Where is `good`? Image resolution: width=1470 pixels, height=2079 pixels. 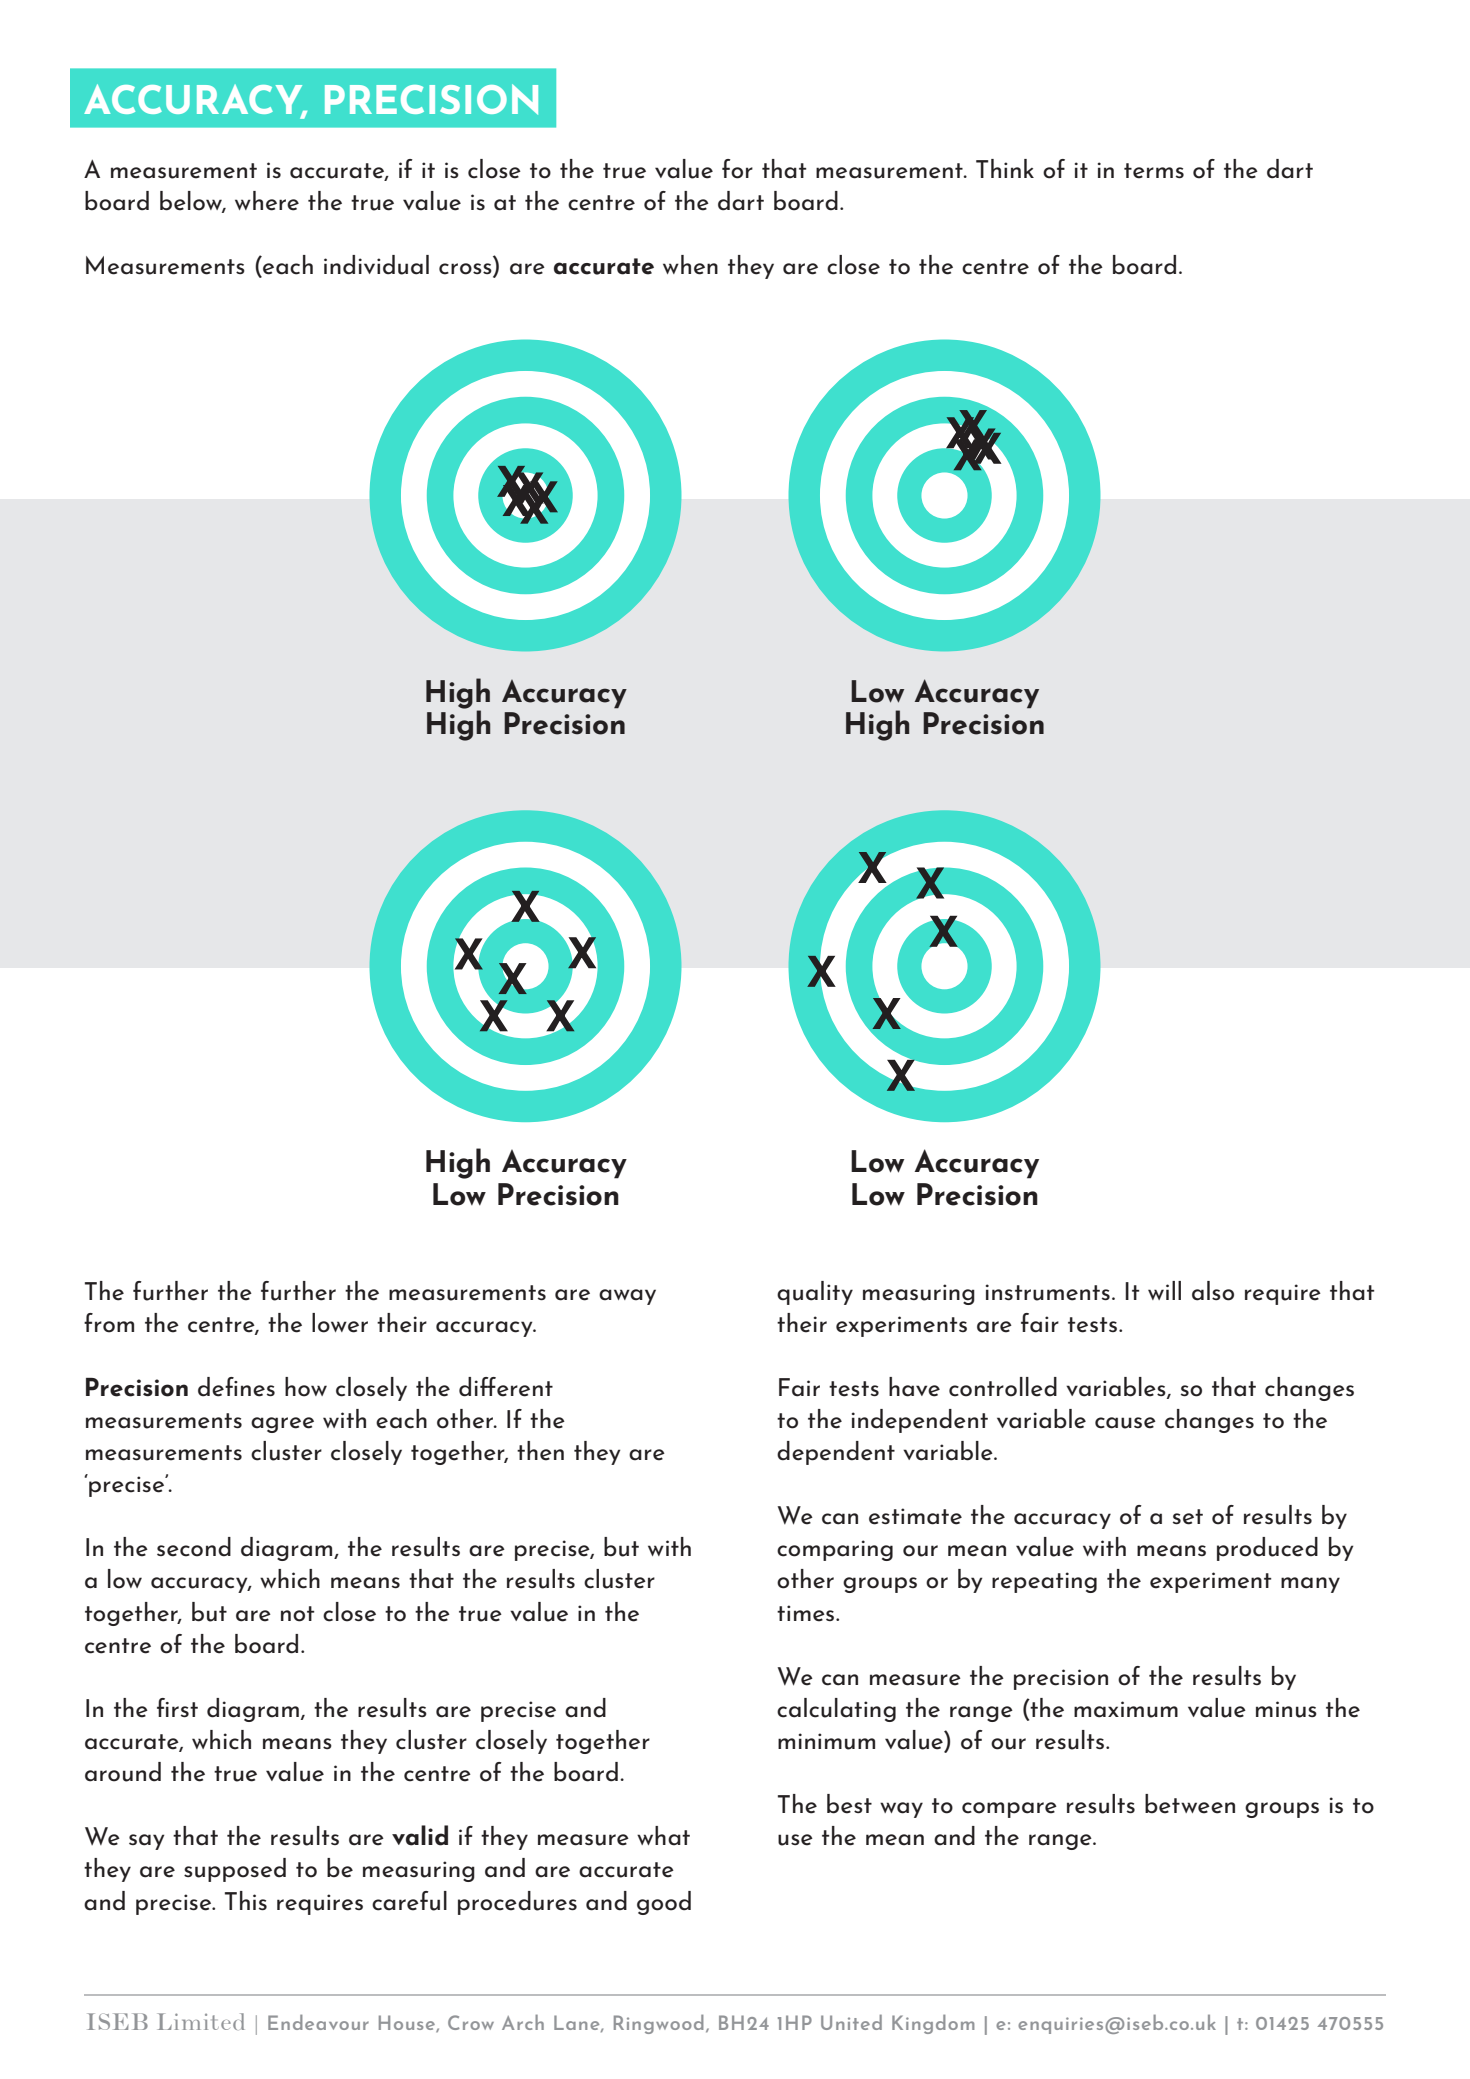
good is located at coordinates (664, 1903).
